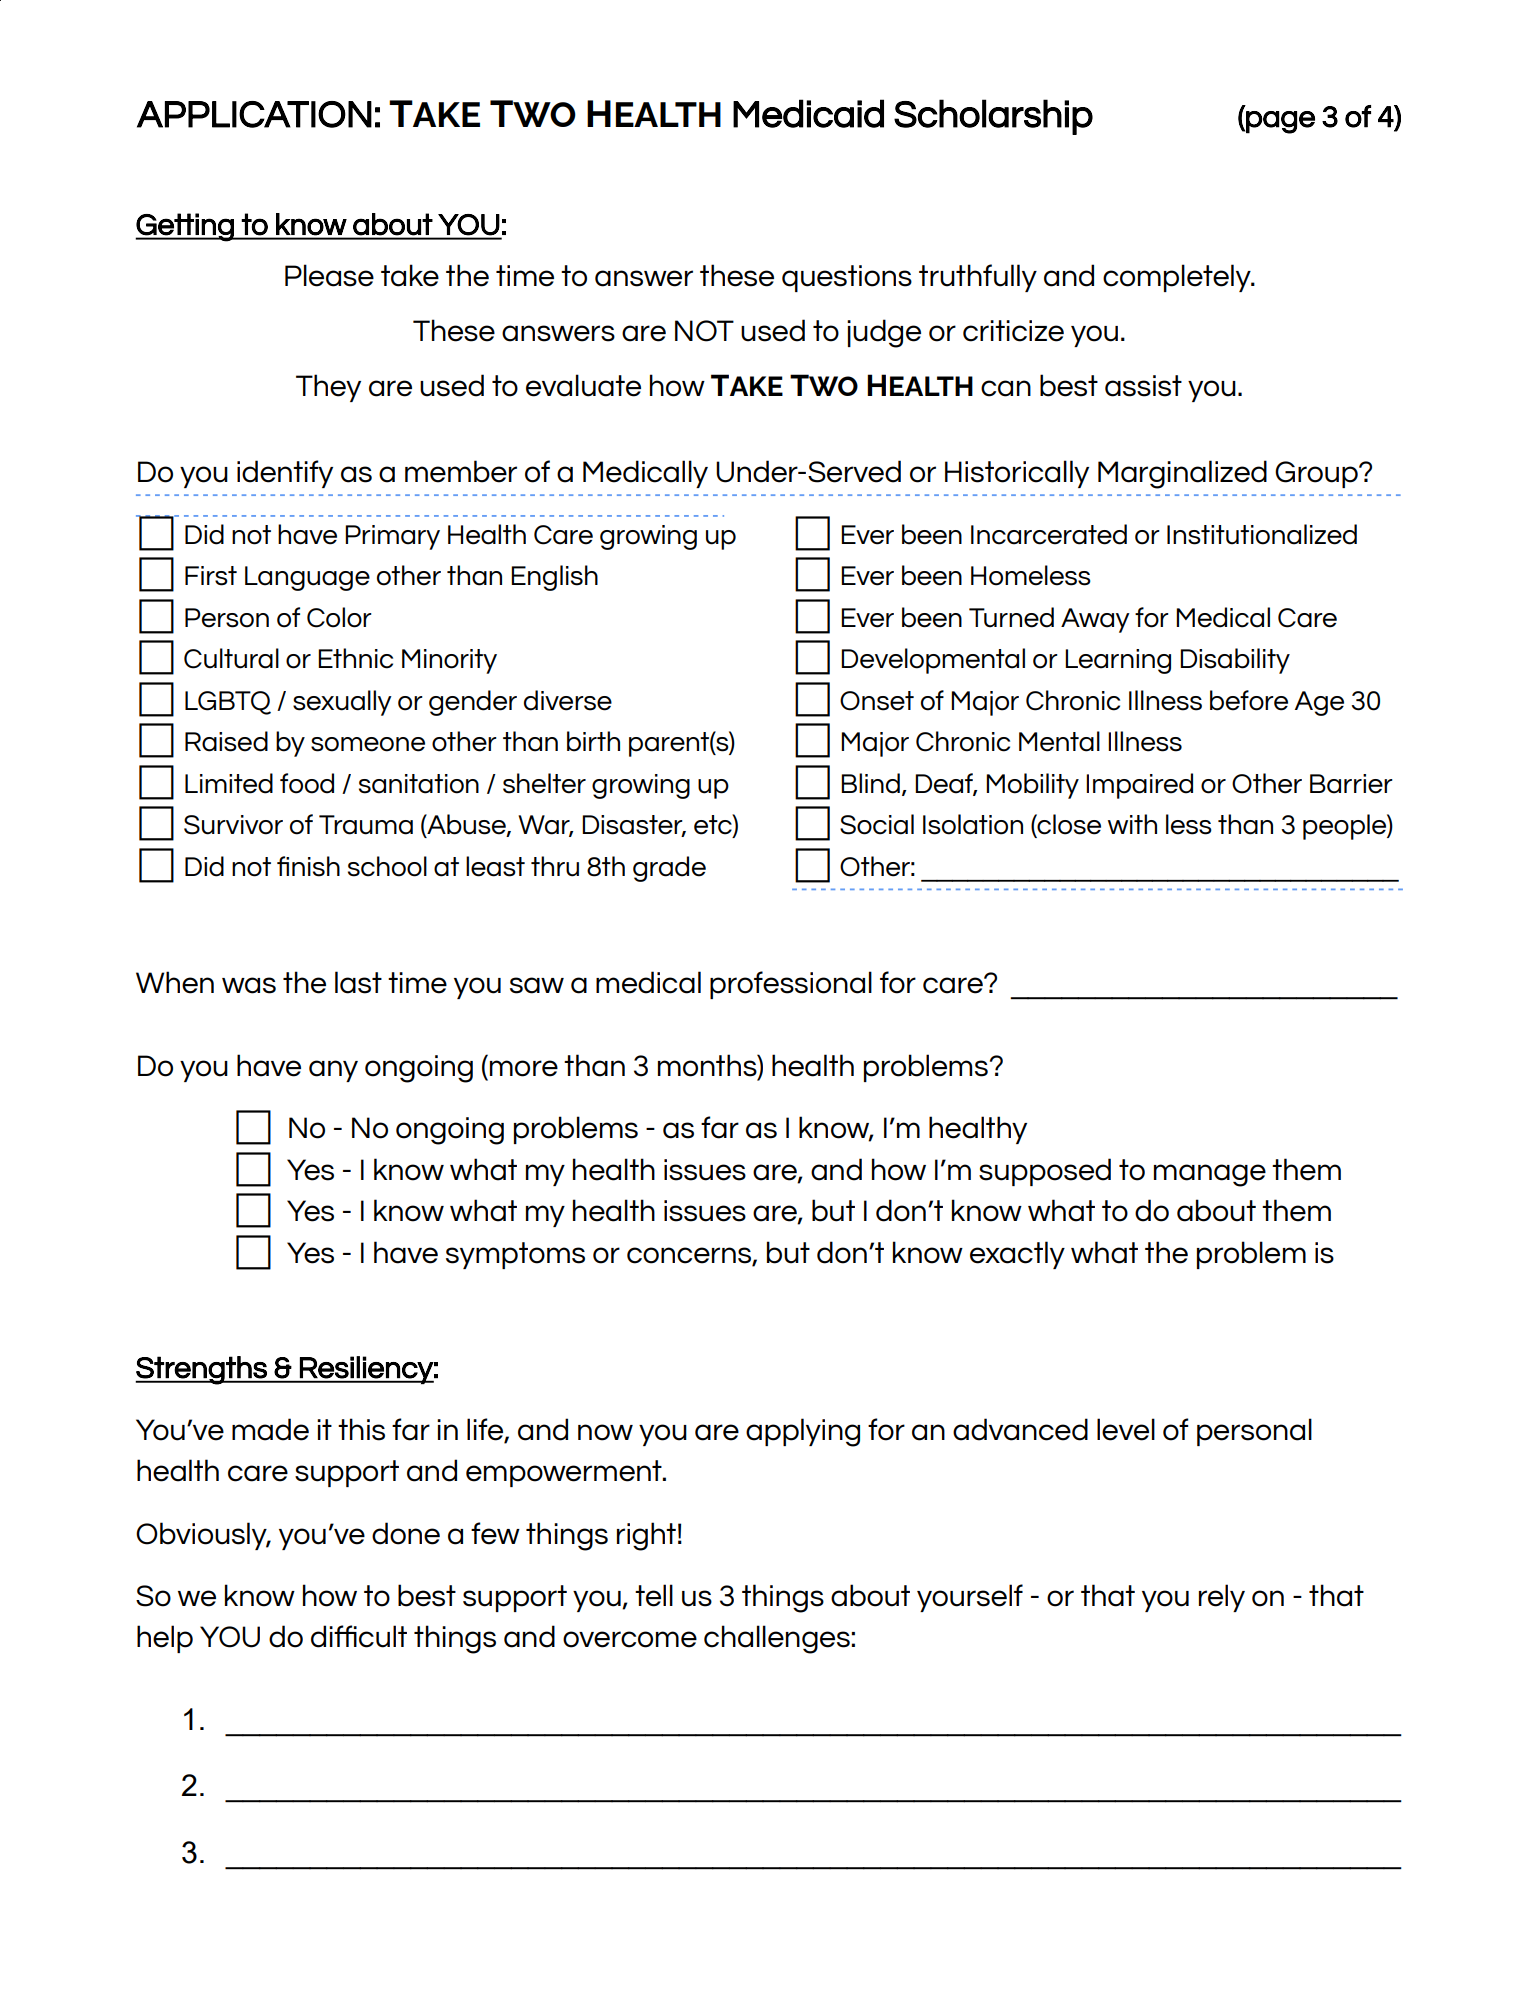 This screenshot has height=1992, width=1539. What do you see at coordinates (1182, 474) in the screenshot?
I see `Marginalized` at bounding box center [1182, 474].
